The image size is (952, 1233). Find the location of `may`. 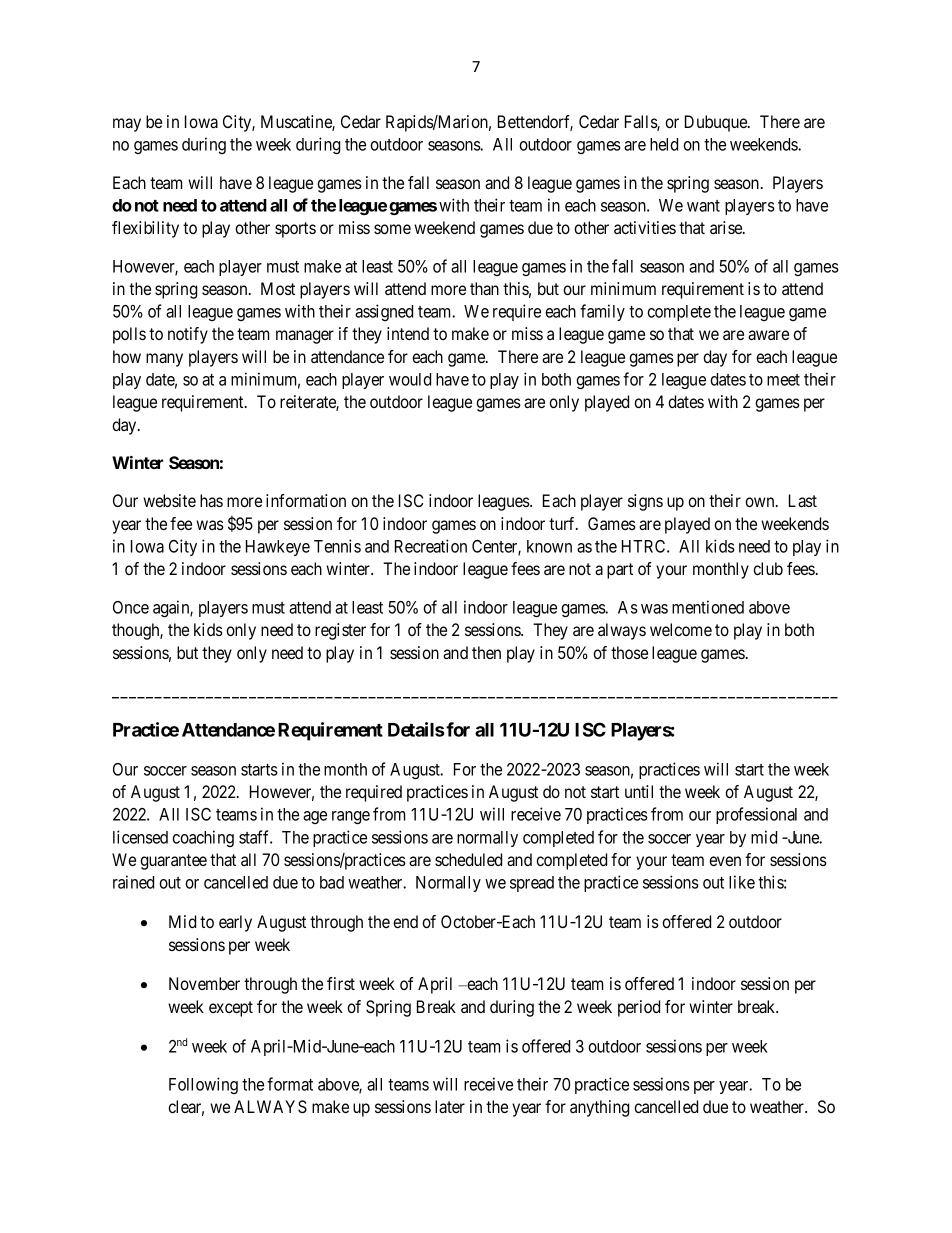

may is located at coordinates (127, 125).
